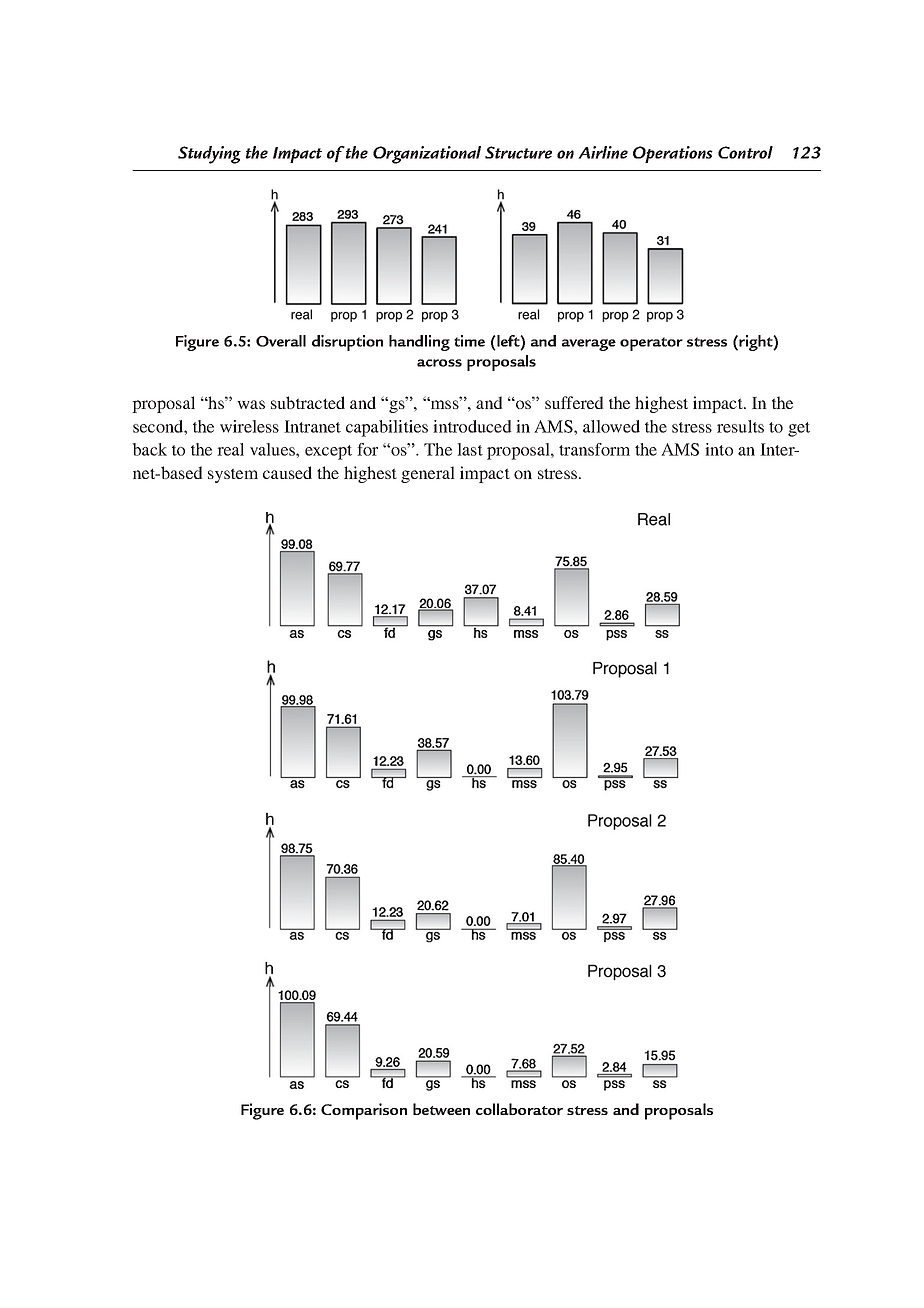 This image has height=1308, width=924. What do you see at coordinates (209, 155) in the image?
I see `Studying` at bounding box center [209, 155].
